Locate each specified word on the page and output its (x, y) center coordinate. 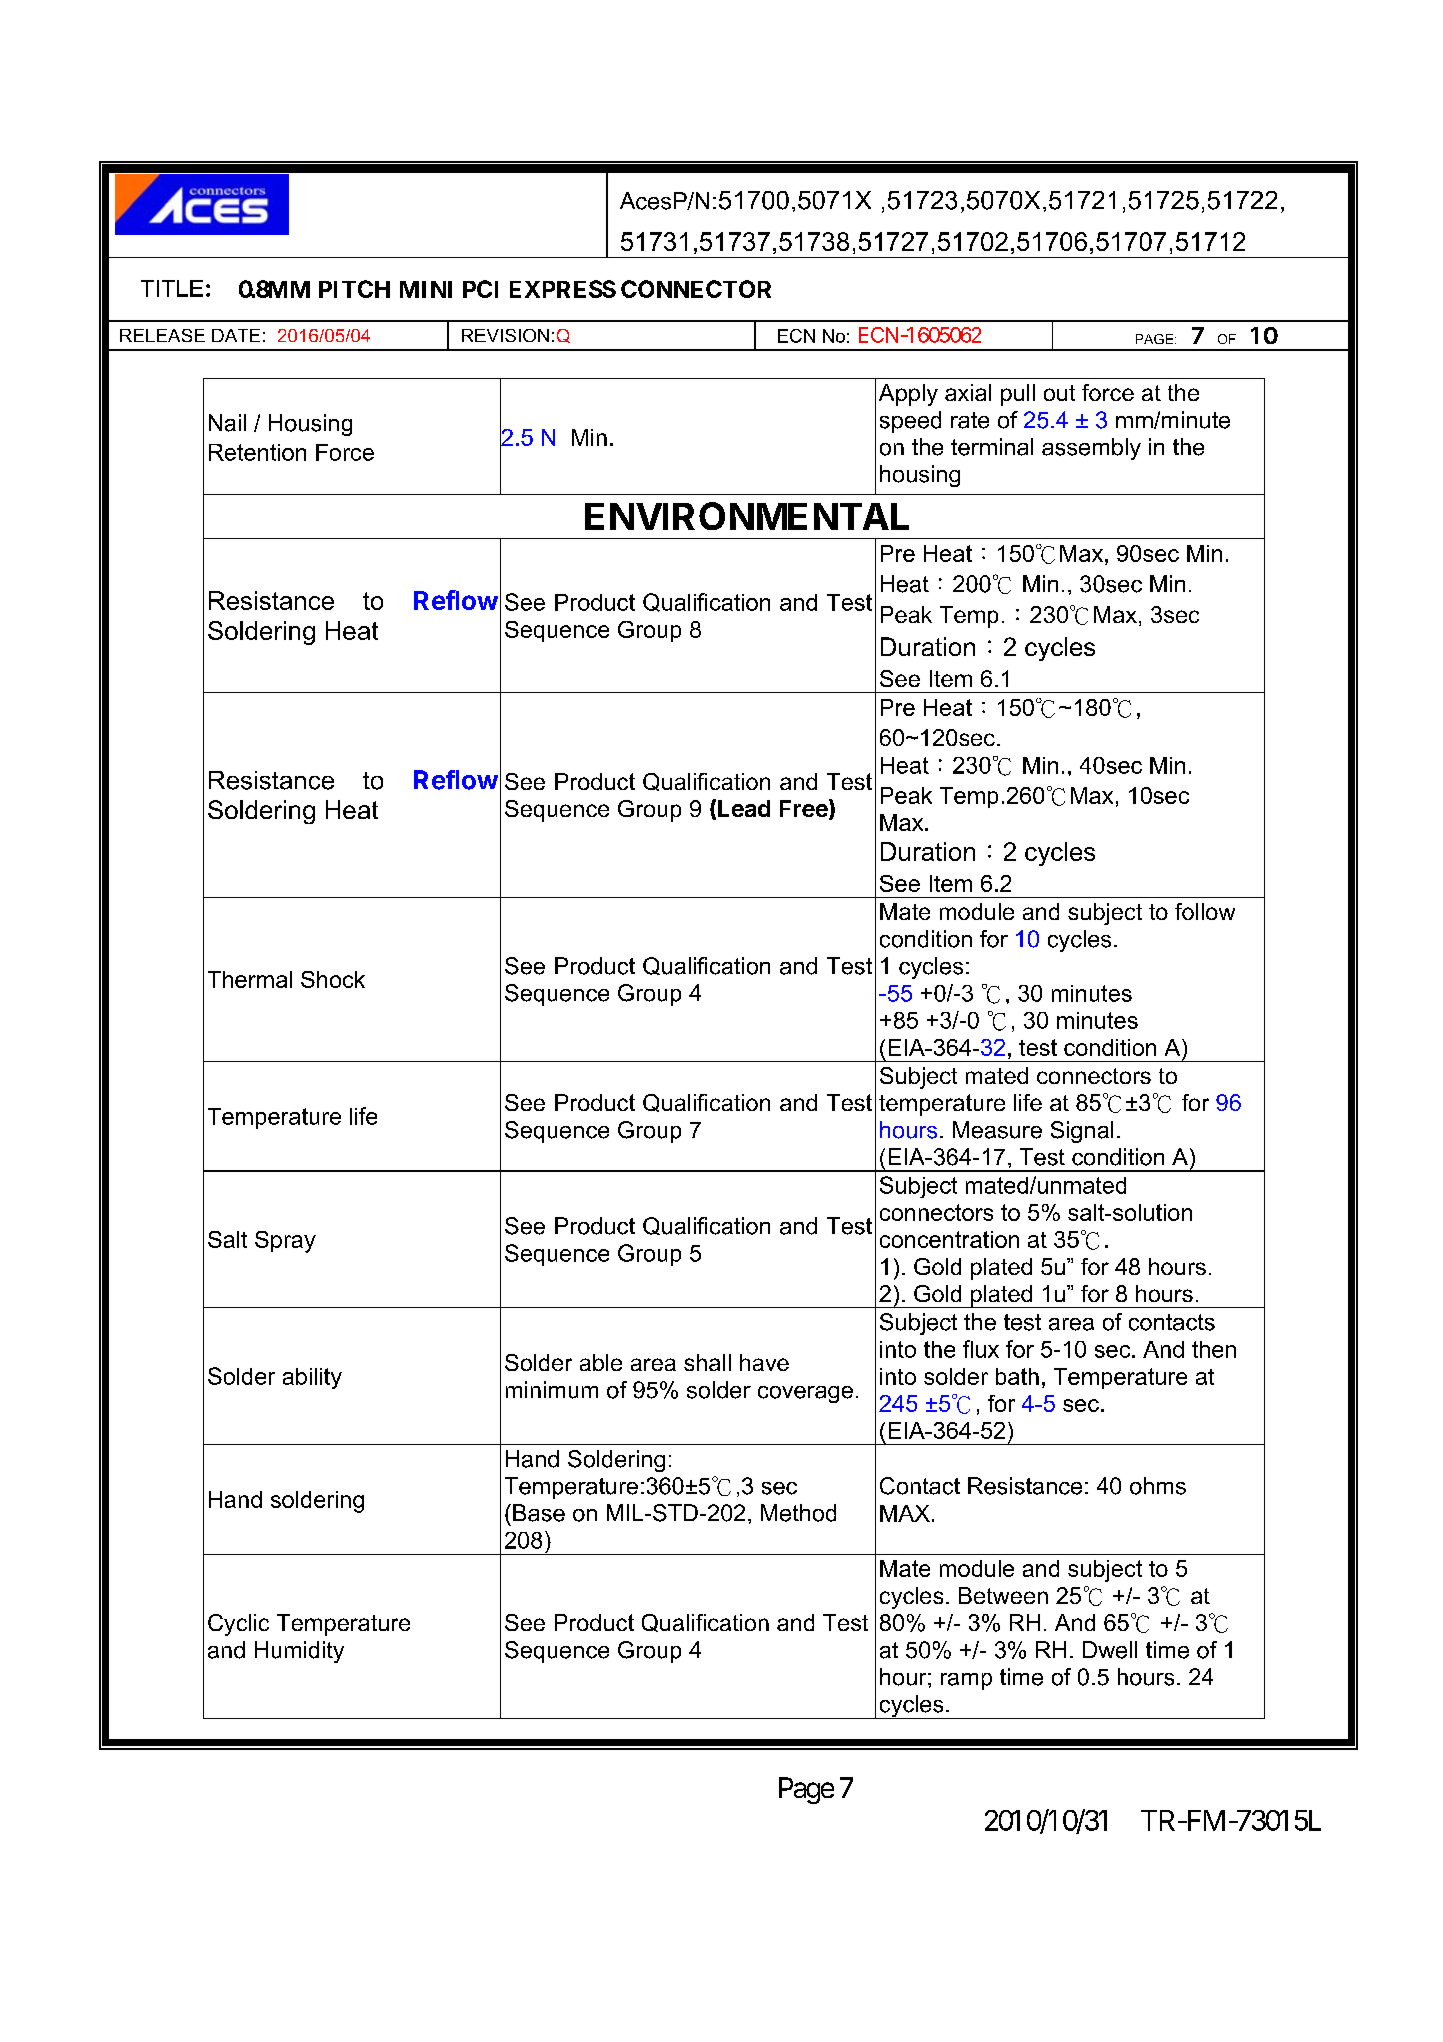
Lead (744, 808)
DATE (236, 335)
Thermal (250, 979)
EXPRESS (563, 289)
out (1059, 393)
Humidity (299, 1652)
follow (1205, 911)
